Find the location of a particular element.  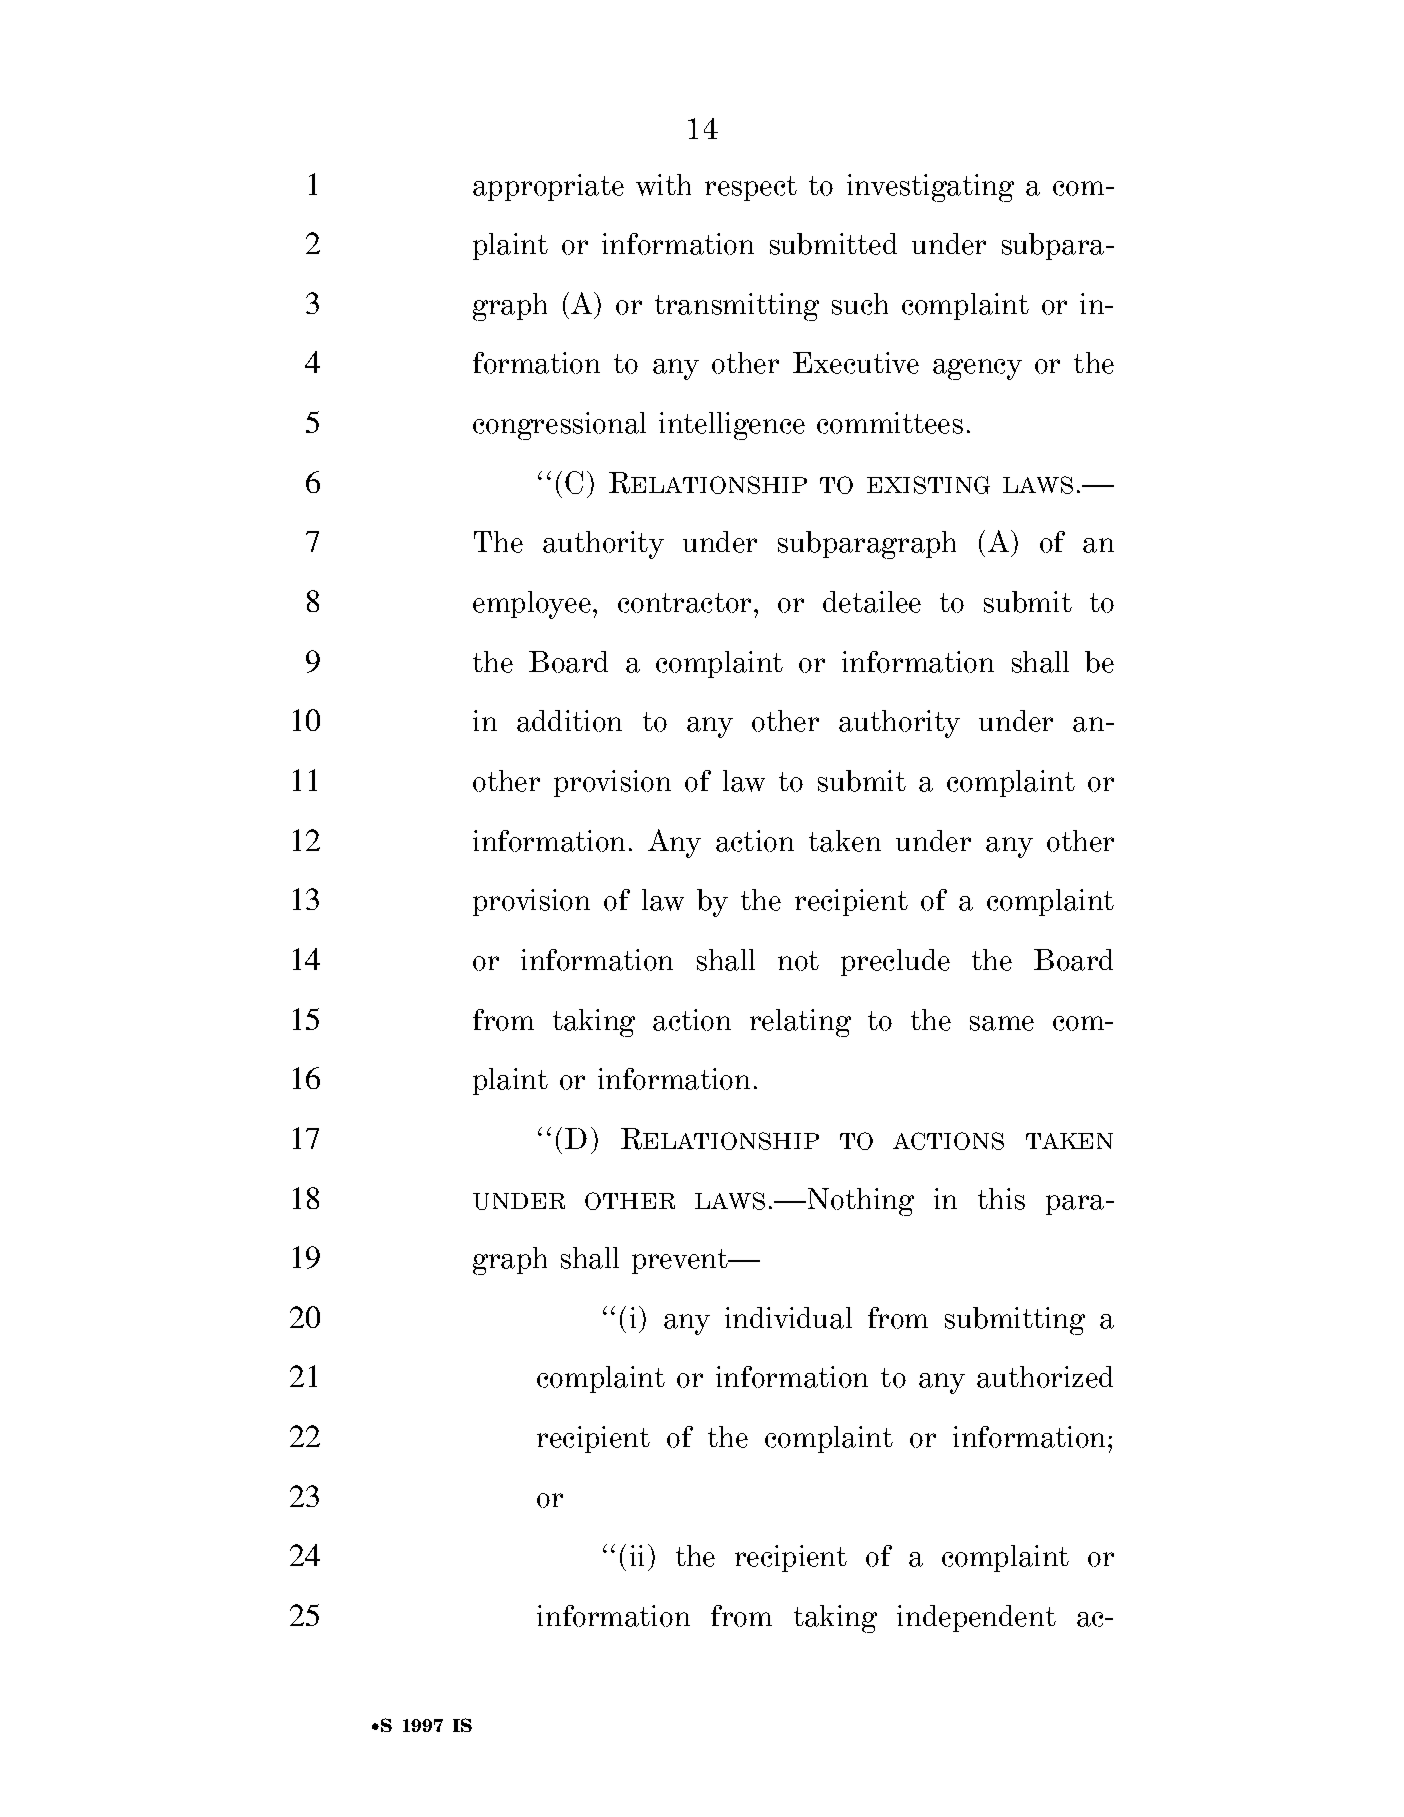

appropriate is located at coordinates (548, 187).
